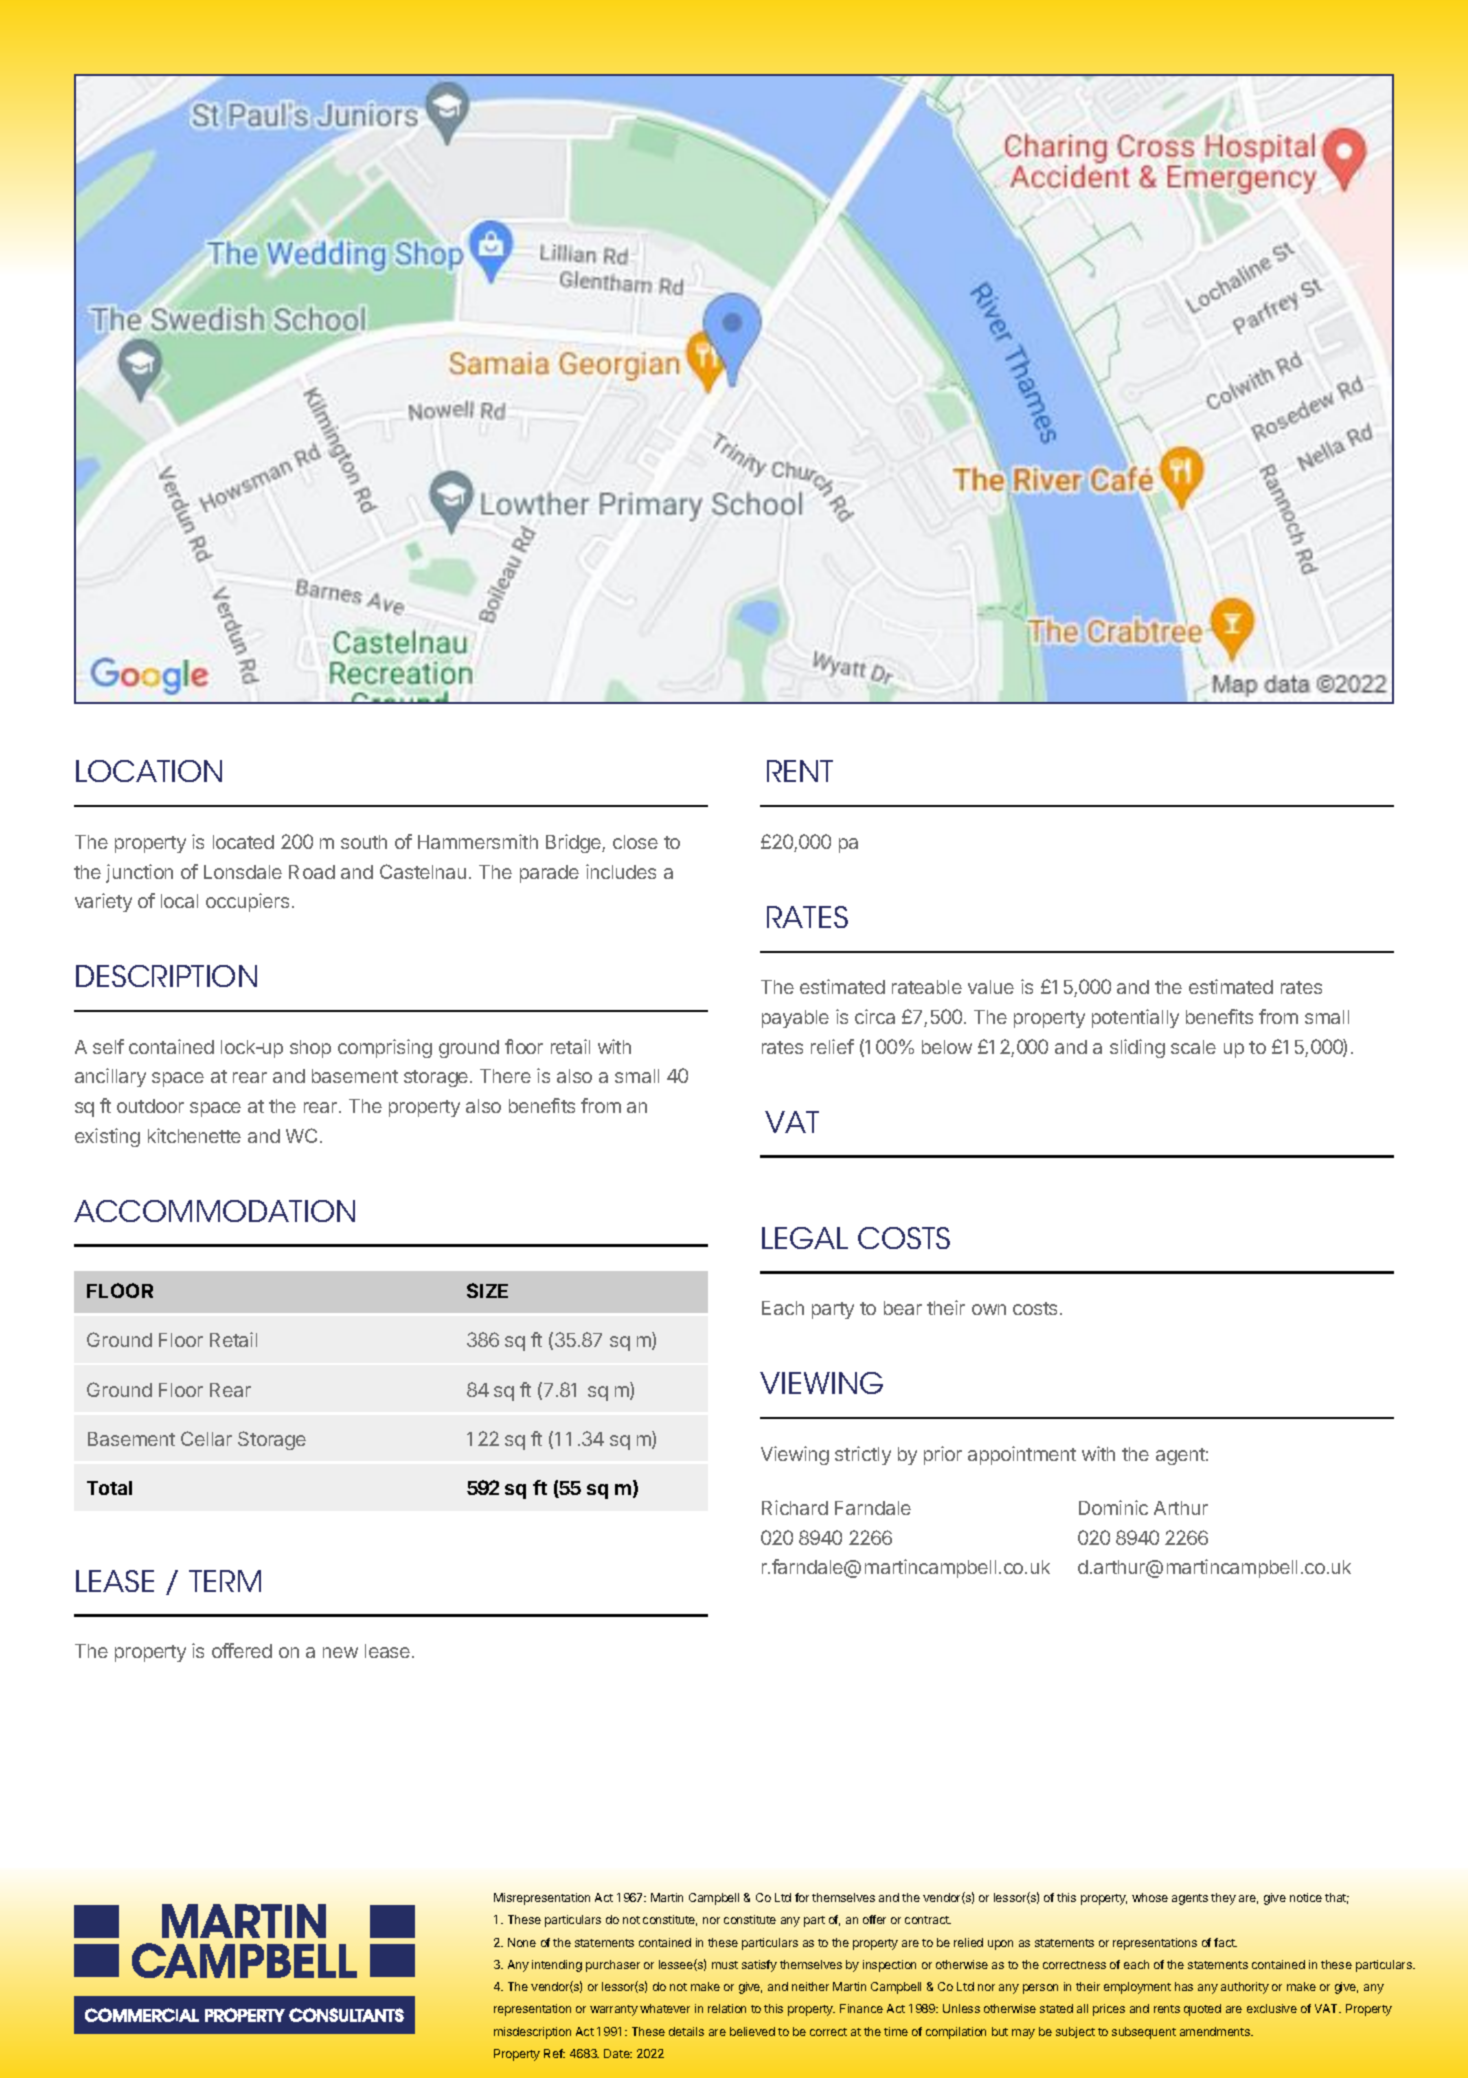 This screenshot has height=2078, width=1468. Describe the element at coordinates (243, 842) in the screenshot. I see `located` at that location.
